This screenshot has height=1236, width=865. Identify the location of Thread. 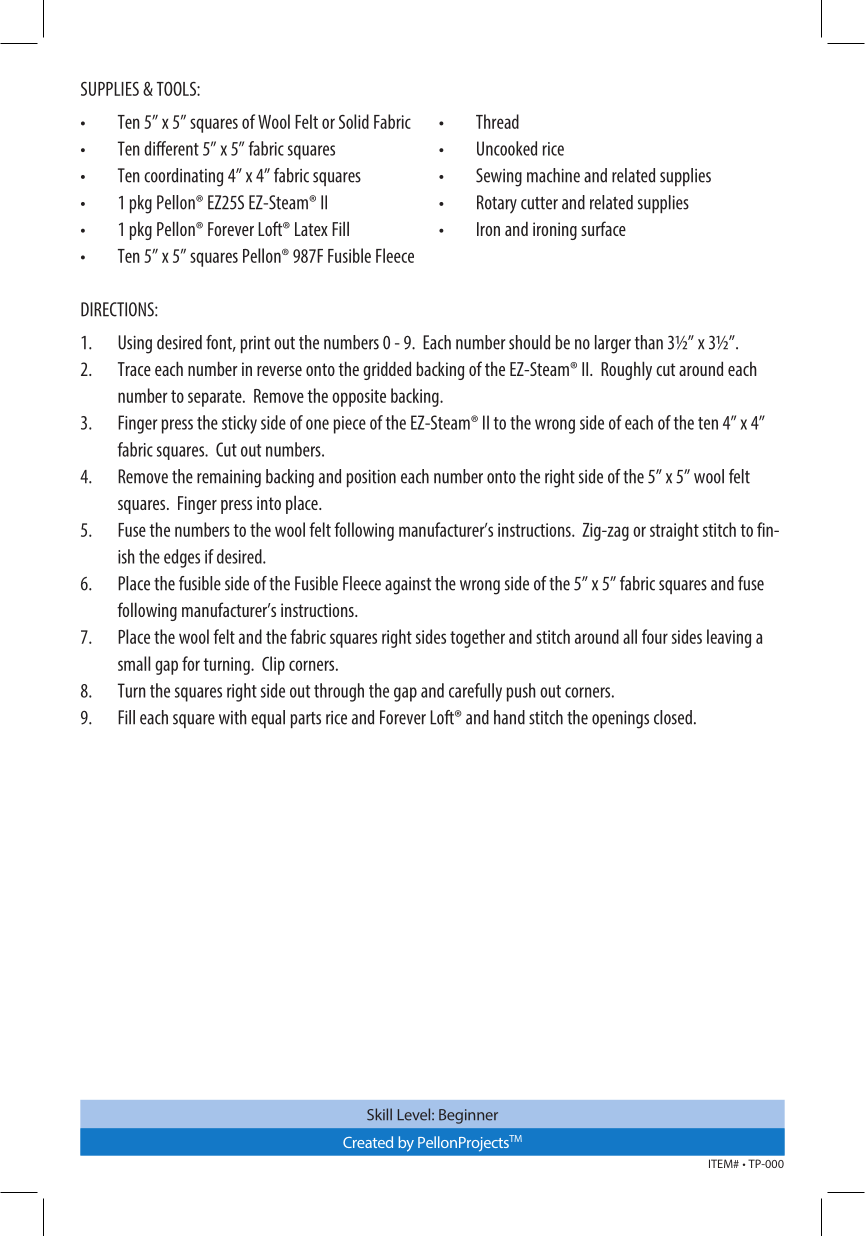
(497, 121).
